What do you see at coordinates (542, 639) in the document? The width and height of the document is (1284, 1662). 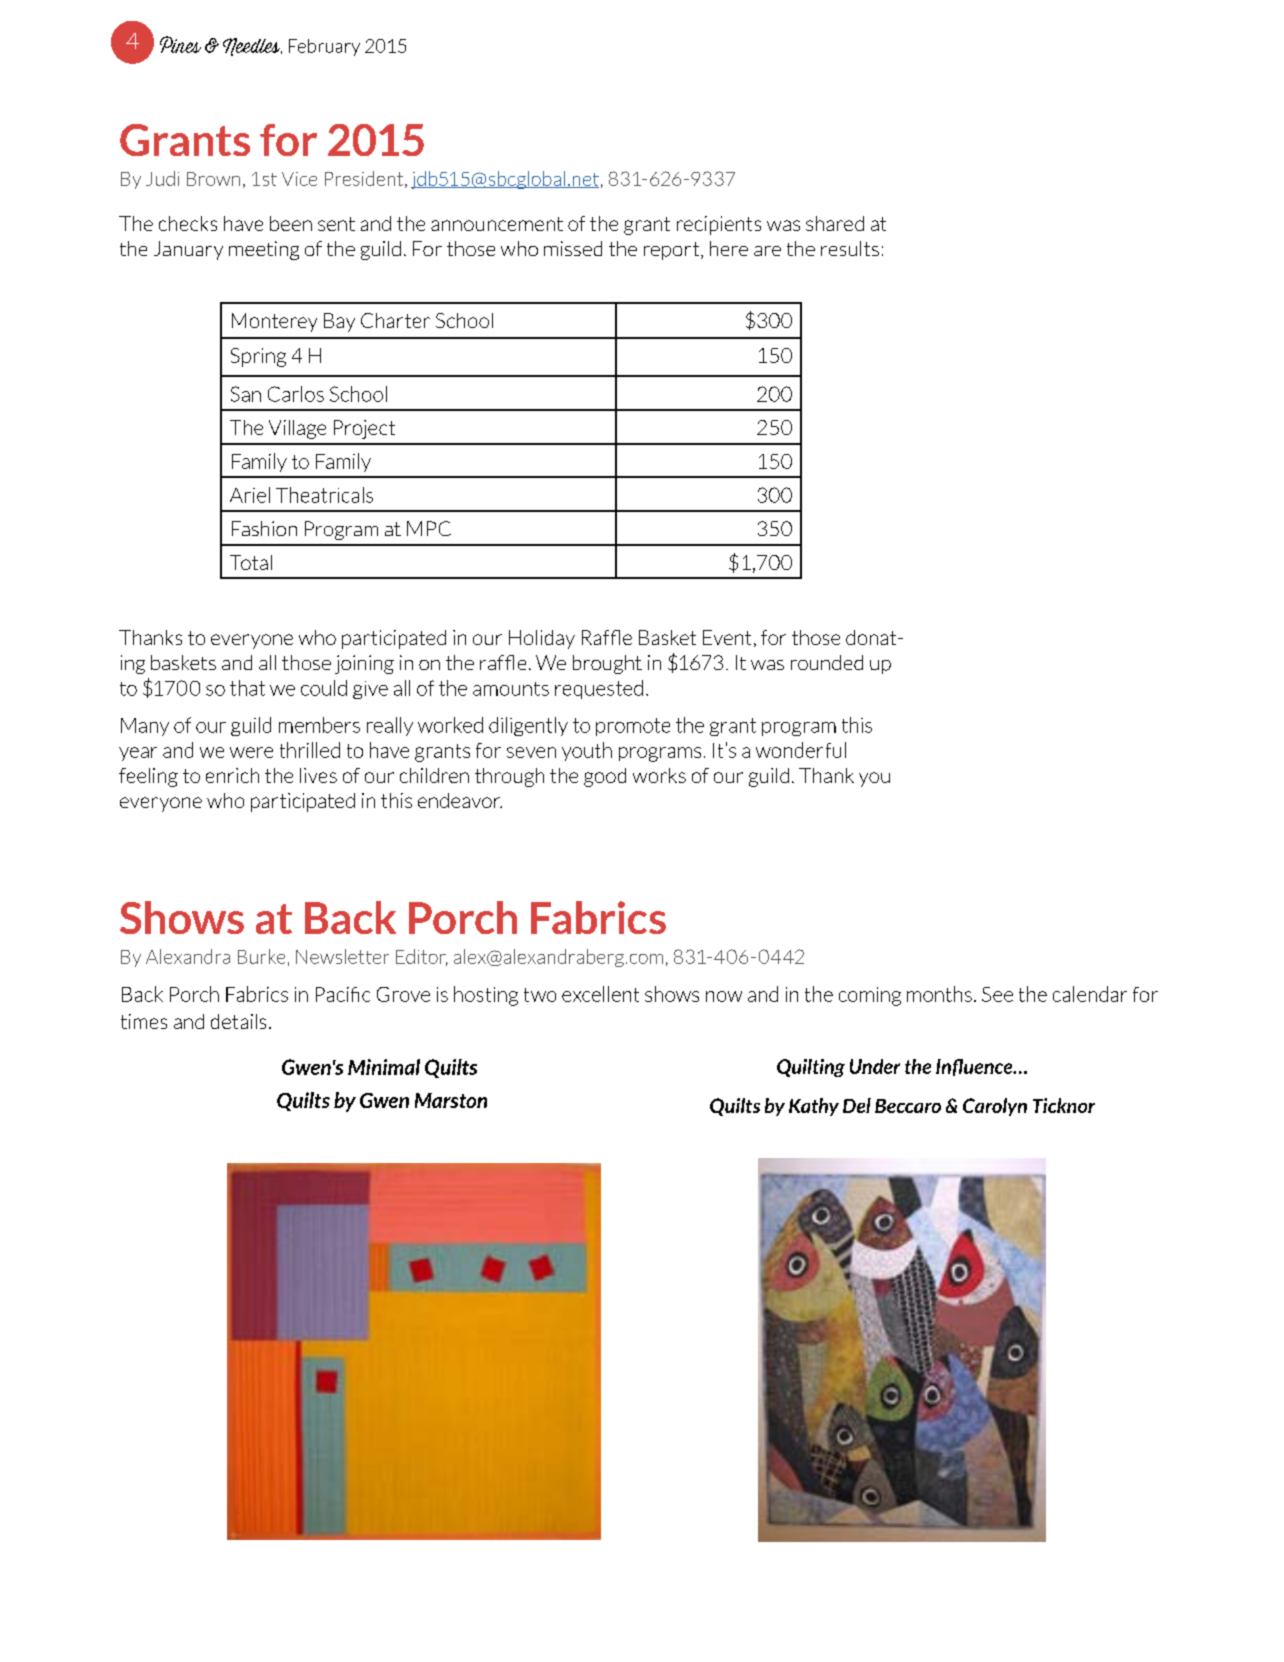 I see `Holiday` at bounding box center [542, 639].
